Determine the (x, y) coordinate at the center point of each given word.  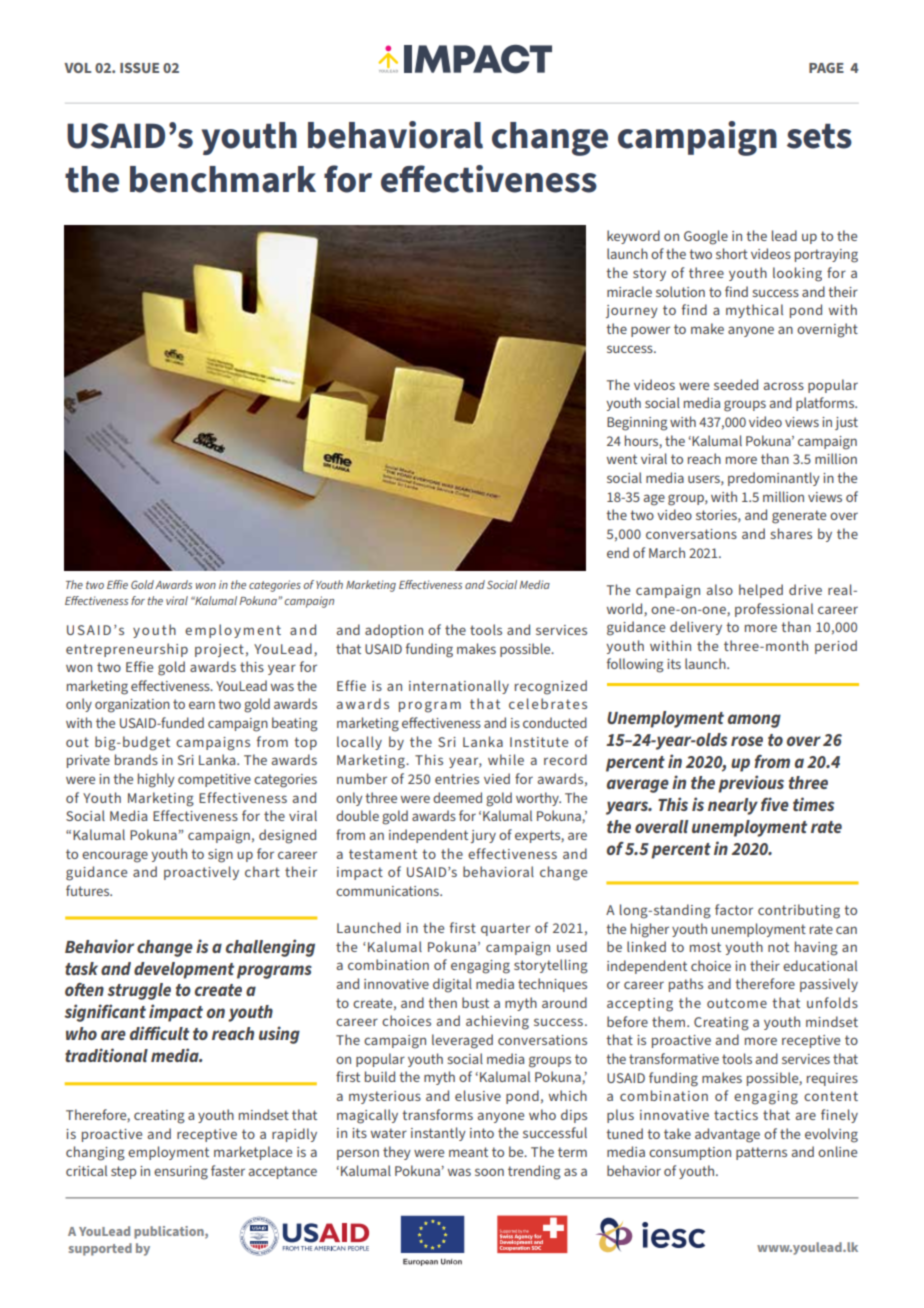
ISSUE (139, 68)
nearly (733, 806)
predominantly (774, 479)
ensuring (181, 1173)
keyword (633, 237)
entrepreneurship (127, 650)
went (622, 459)
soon (489, 1172)
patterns (761, 1153)
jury (483, 836)
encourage (115, 857)
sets (819, 136)
